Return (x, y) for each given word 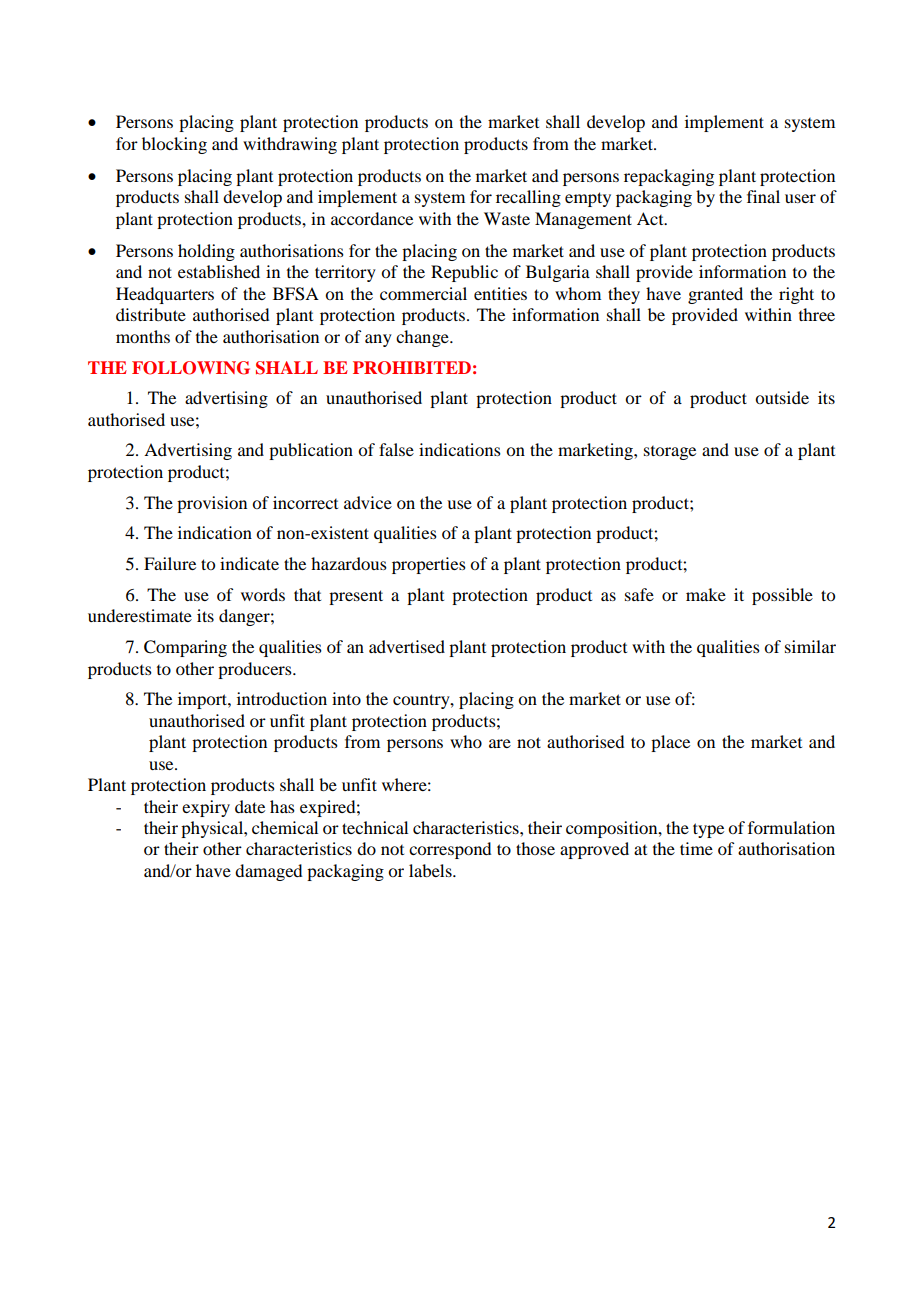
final (763, 196)
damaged (268, 872)
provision (212, 504)
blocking (174, 145)
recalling (528, 198)
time (696, 848)
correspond (450, 850)
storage (670, 453)
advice (368, 502)
